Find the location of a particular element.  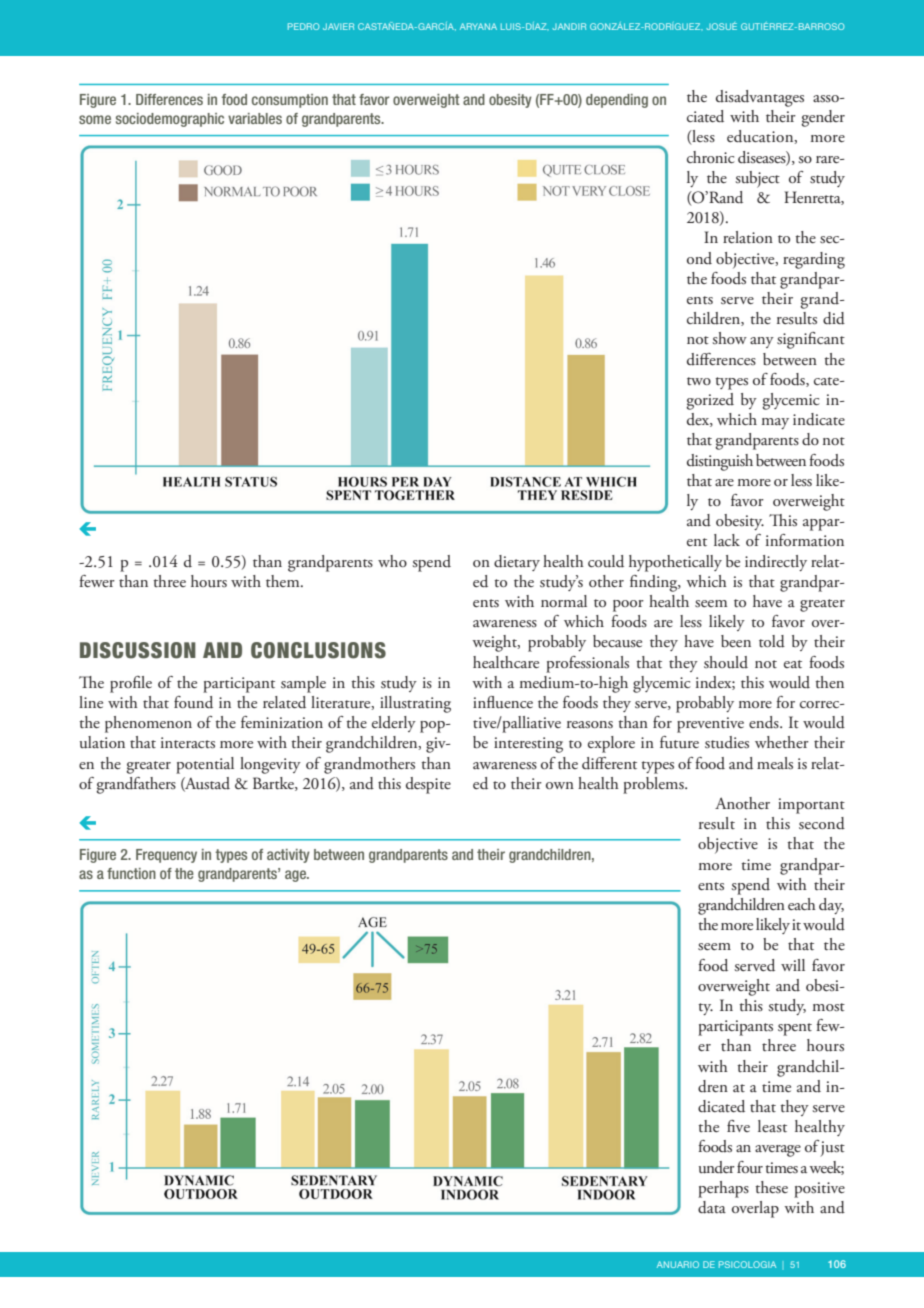

disadvantages is located at coordinates (760, 98).
